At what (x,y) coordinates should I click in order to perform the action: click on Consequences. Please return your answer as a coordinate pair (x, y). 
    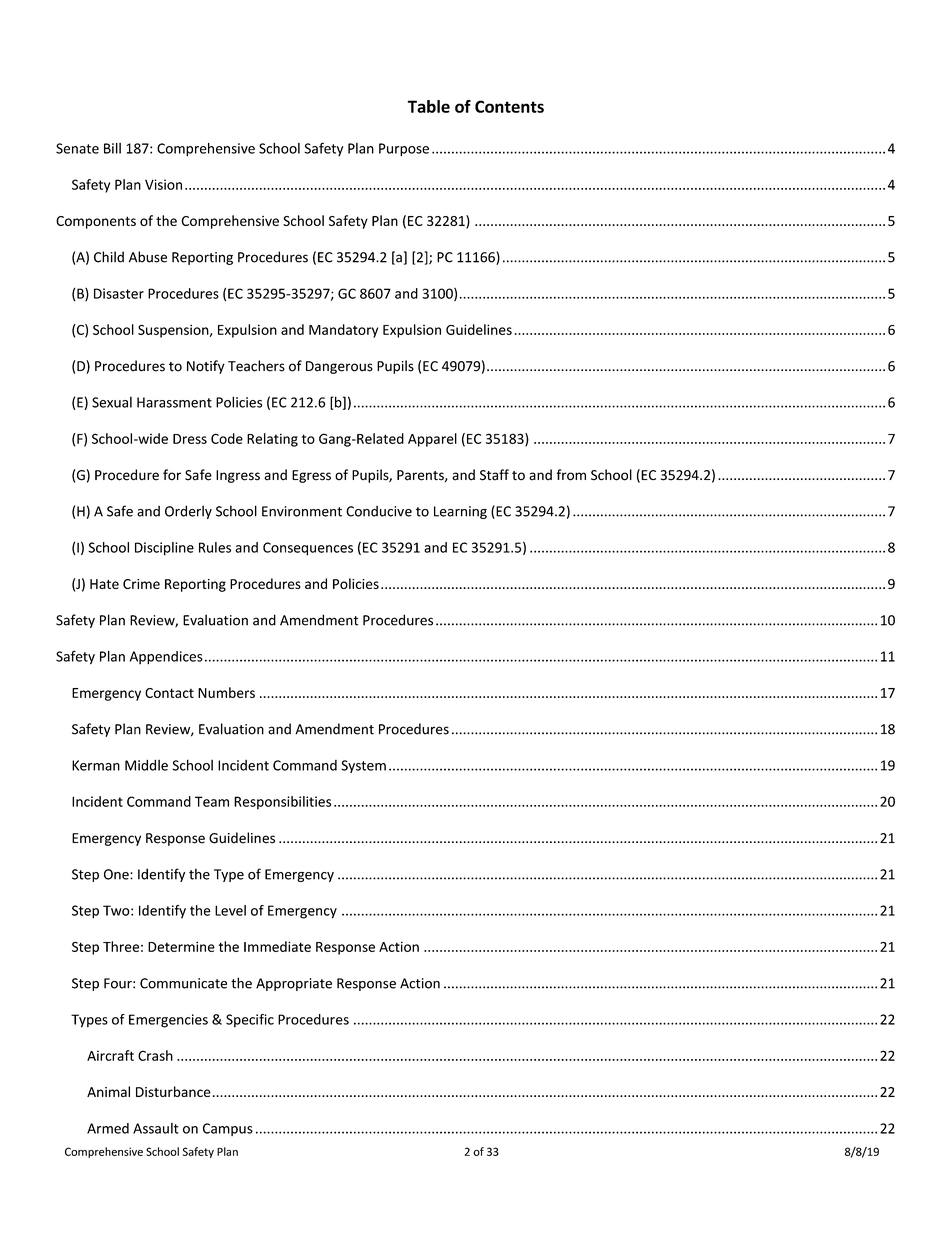
    Looking at the image, I should click on (308, 549).
